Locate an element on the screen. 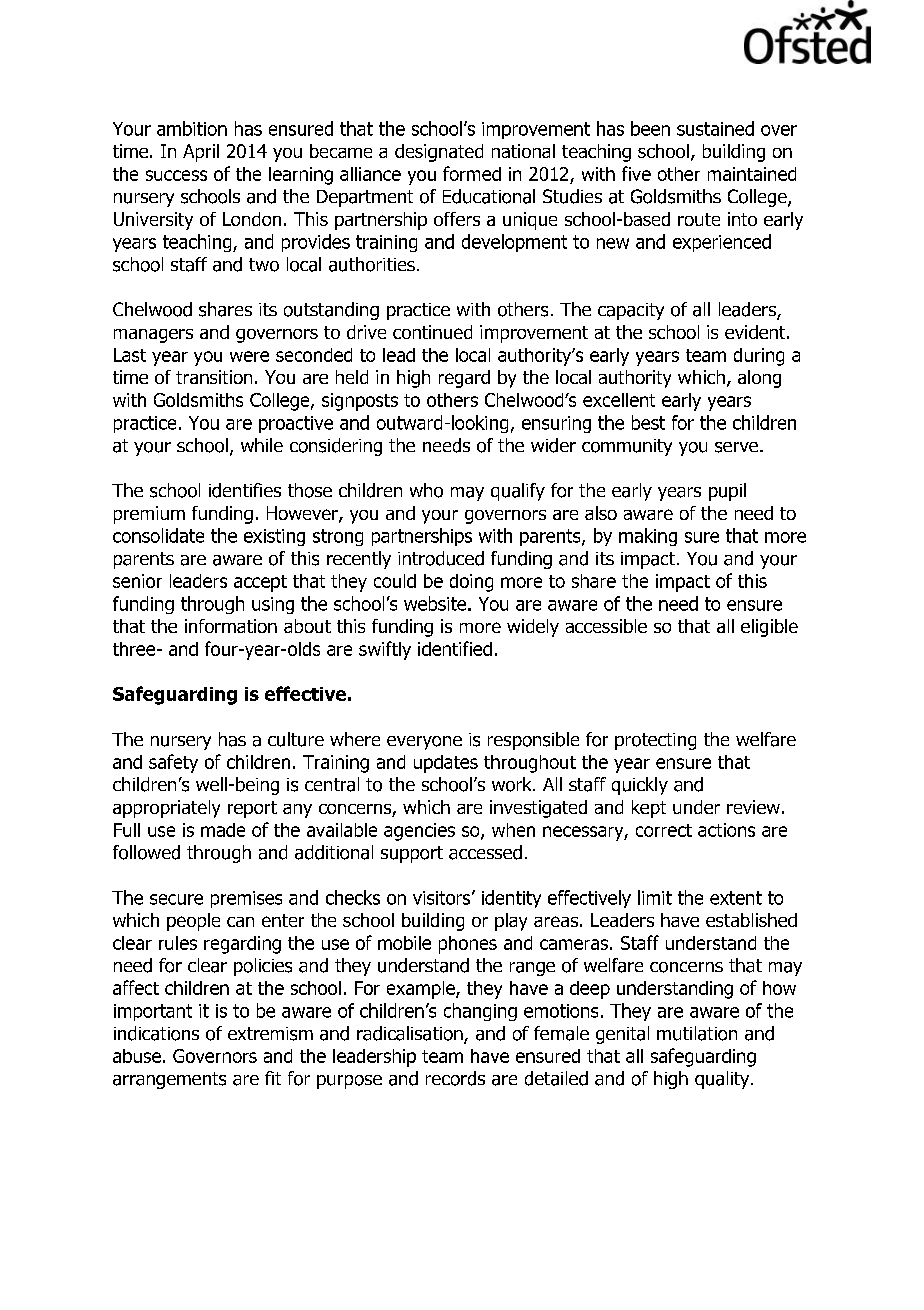 The height and width of the screenshot is (1310, 924). mutilation is located at coordinates (697, 1033).
